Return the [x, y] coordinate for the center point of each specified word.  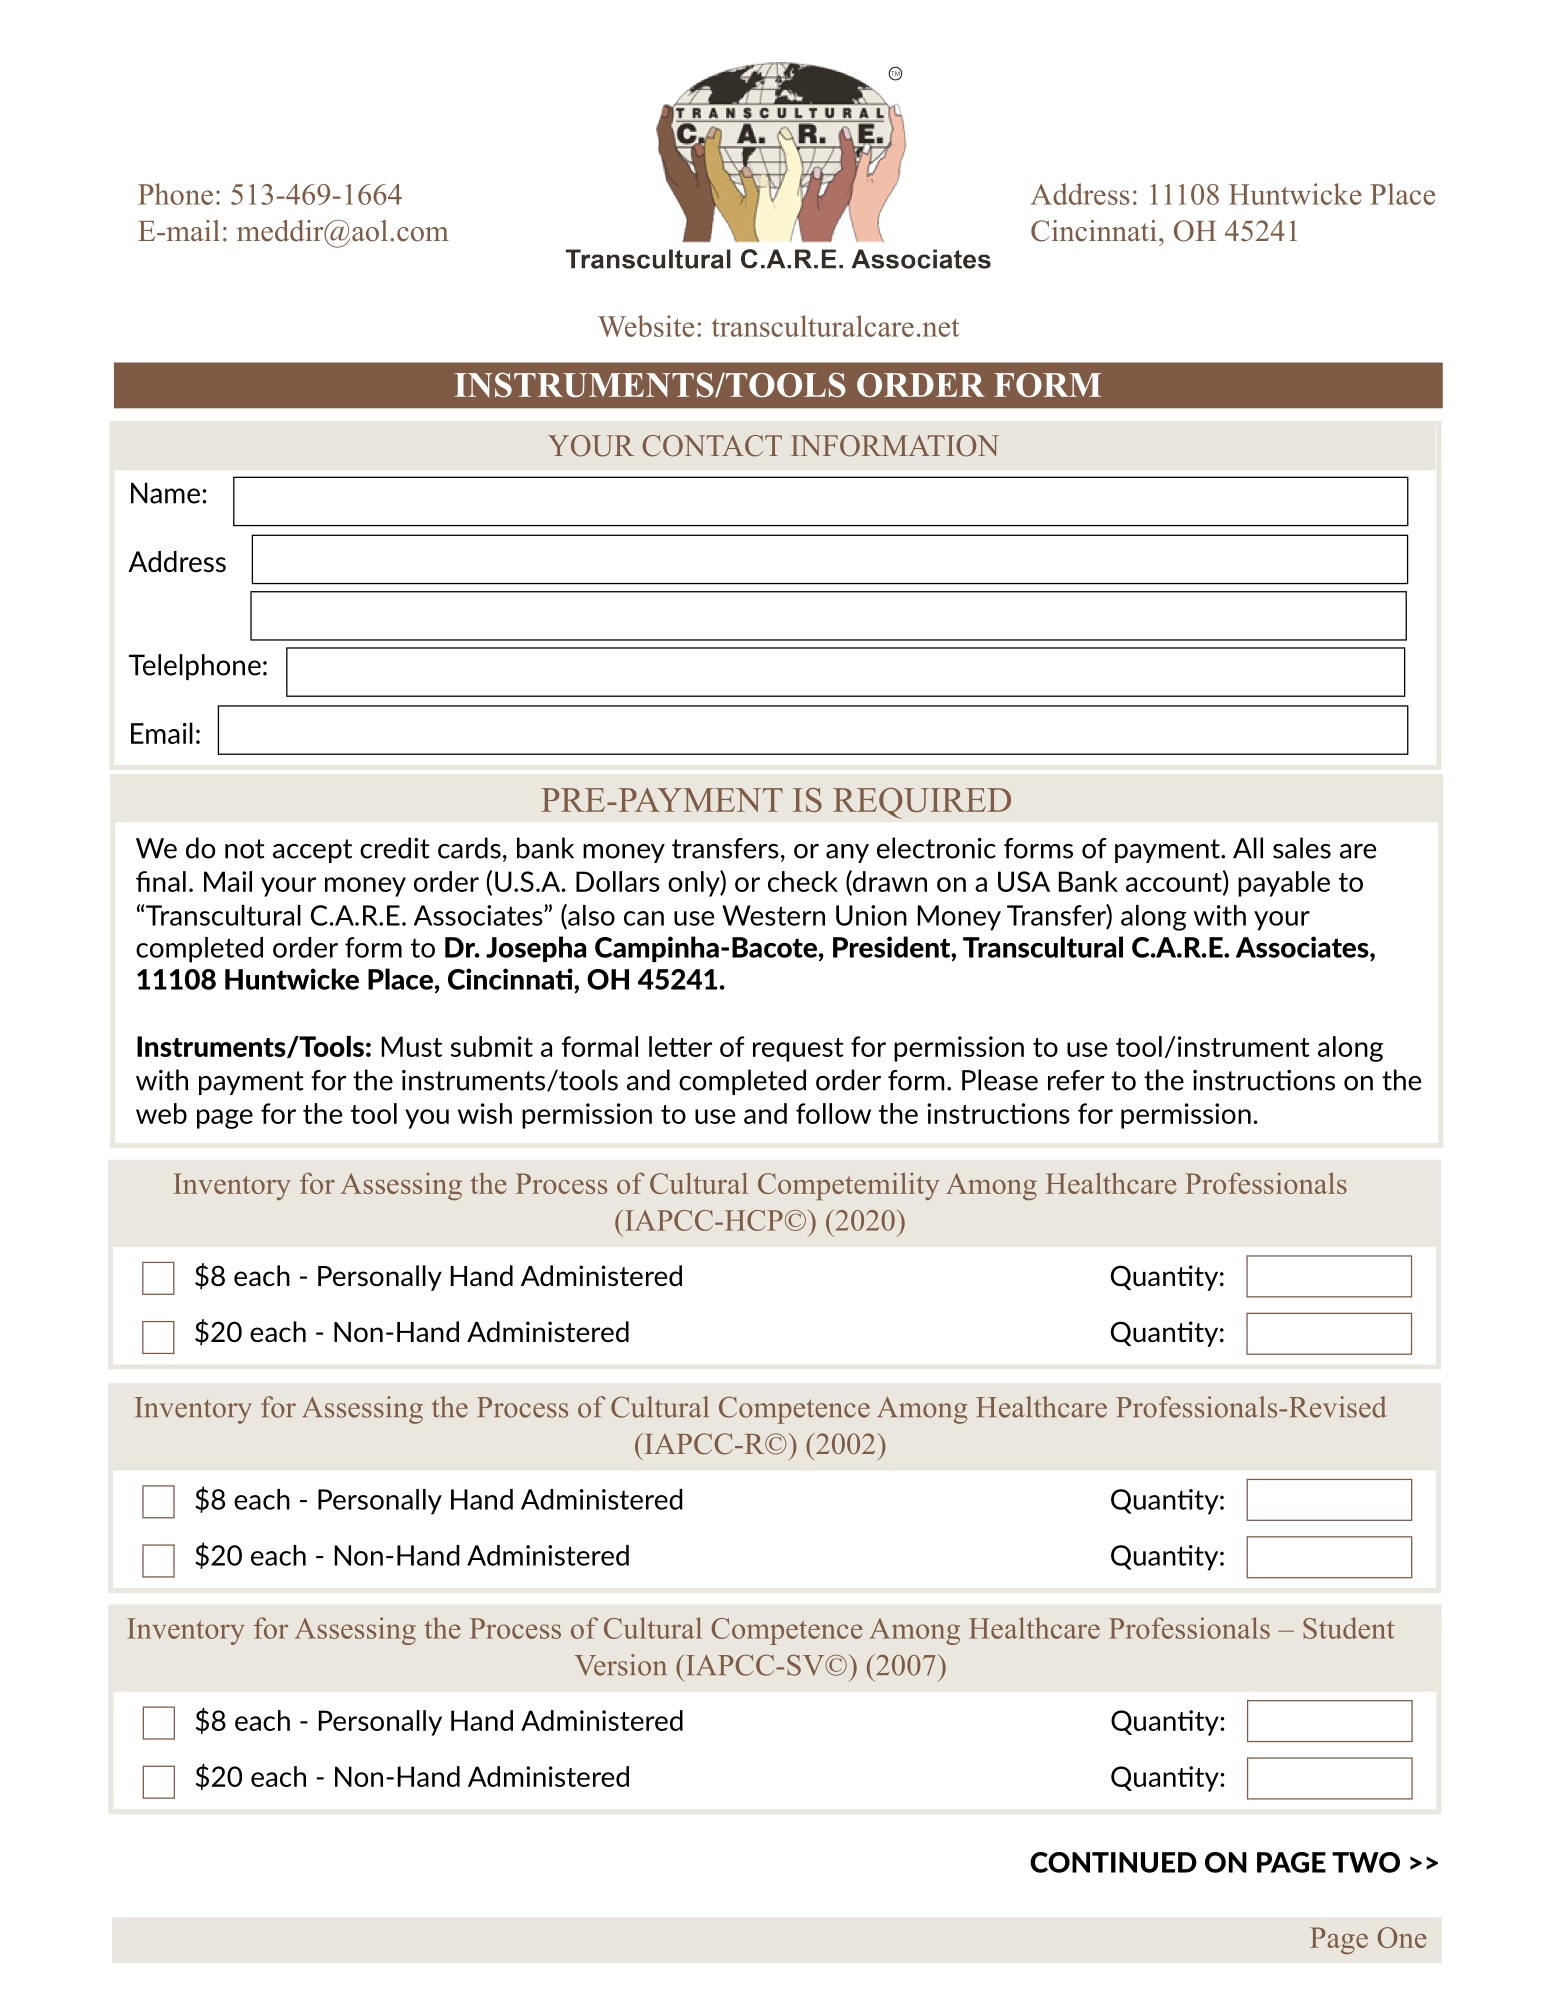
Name [165, 493]
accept [312, 851]
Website [646, 326]
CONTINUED [1113, 1862]
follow [833, 1113]
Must [412, 1046]
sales [1302, 848]
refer [1076, 1080]
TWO [1366, 1862]
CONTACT [712, 446]
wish [485, 1113]
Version [620, 1665]
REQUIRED [922, 803]
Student [1349, 1628]
